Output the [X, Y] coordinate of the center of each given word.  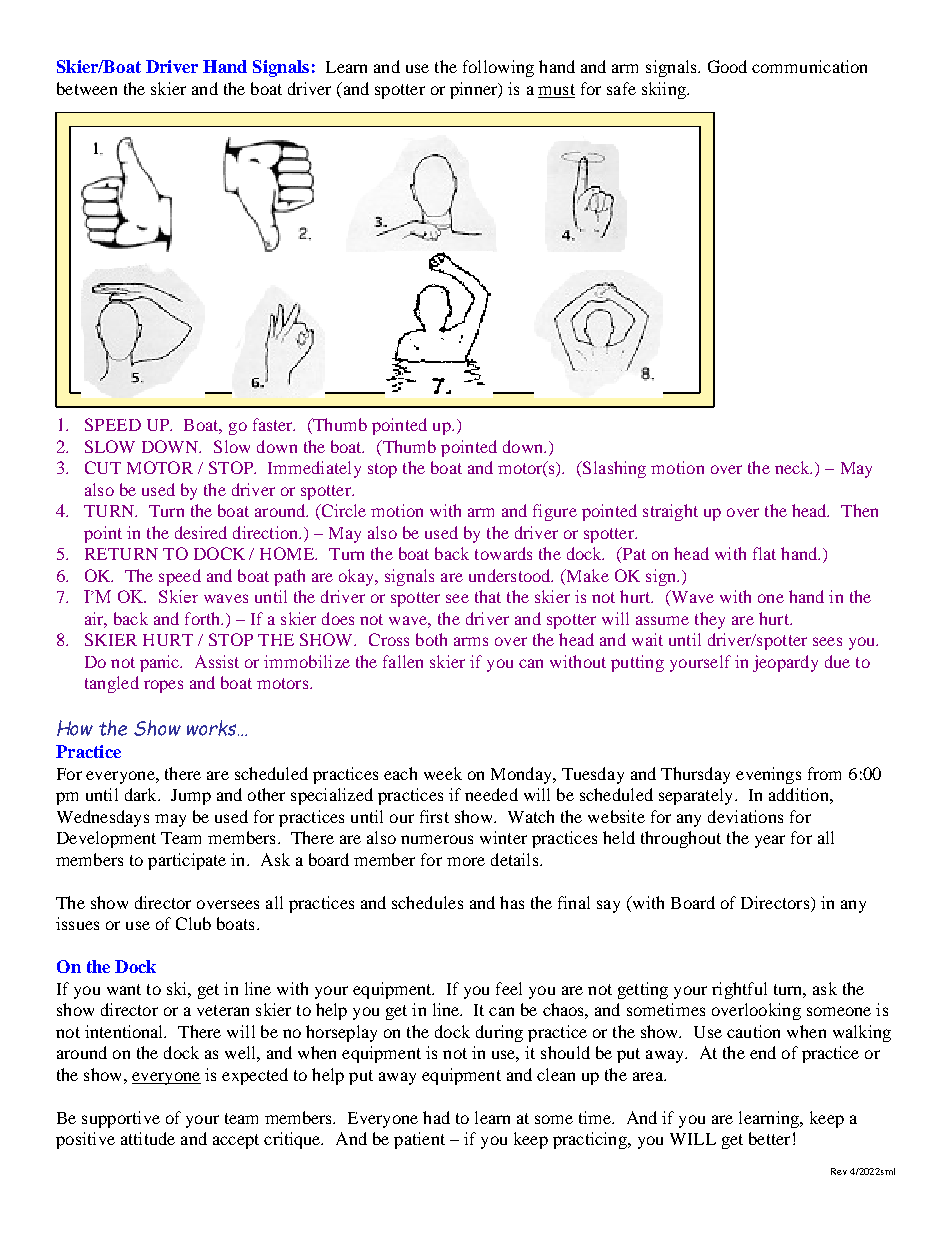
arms [471, 641]
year [770, 841]
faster [274, 424]
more [466, 861]
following [498, 68]
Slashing [613, 469]
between [87, 88]
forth [204, 618]
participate [187, 861]
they [710, 620]
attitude [148, 1138]
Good [727, 66]
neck [793, 467]
